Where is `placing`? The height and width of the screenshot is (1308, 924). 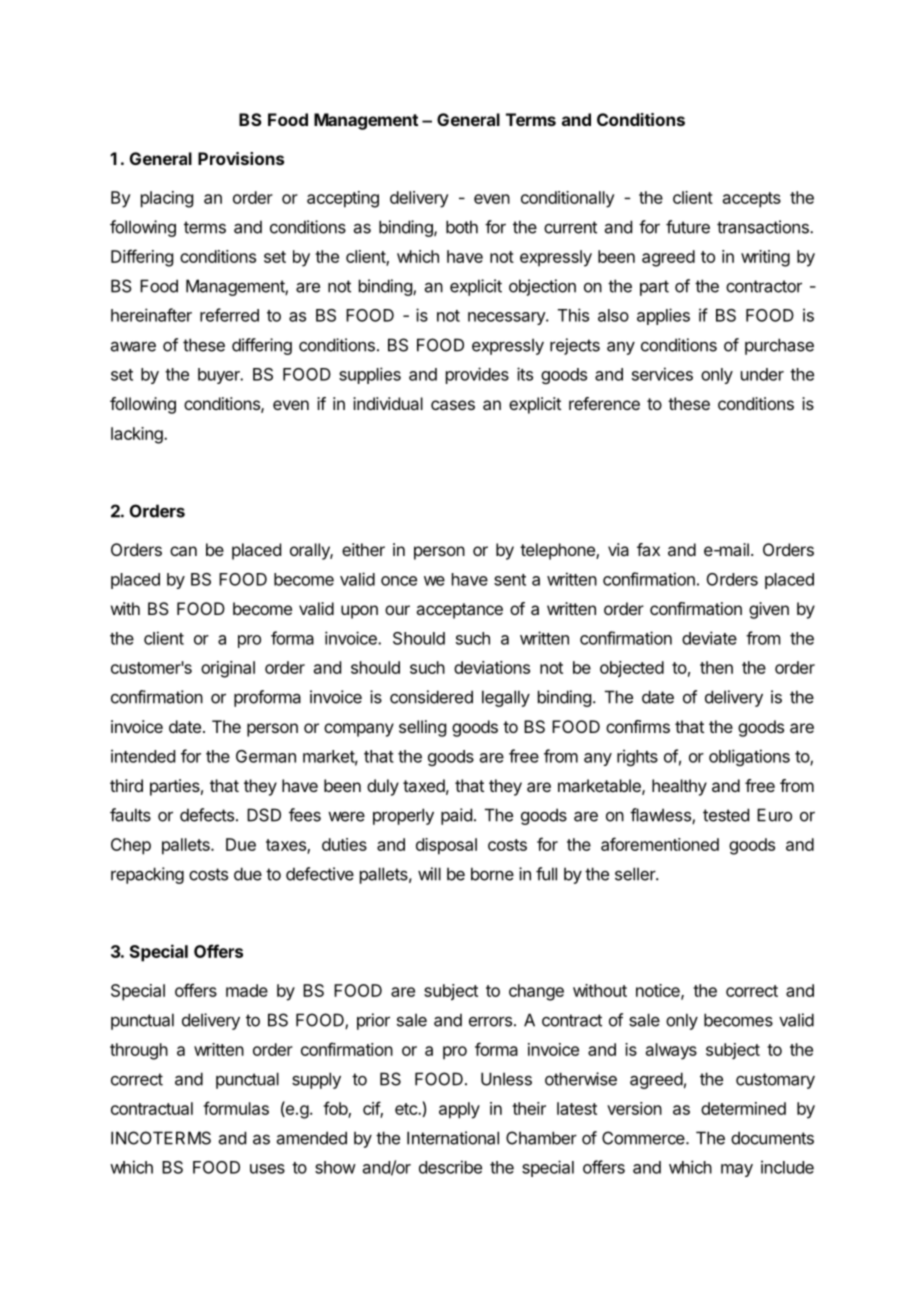 placing is located at coordinates (167, 199).
